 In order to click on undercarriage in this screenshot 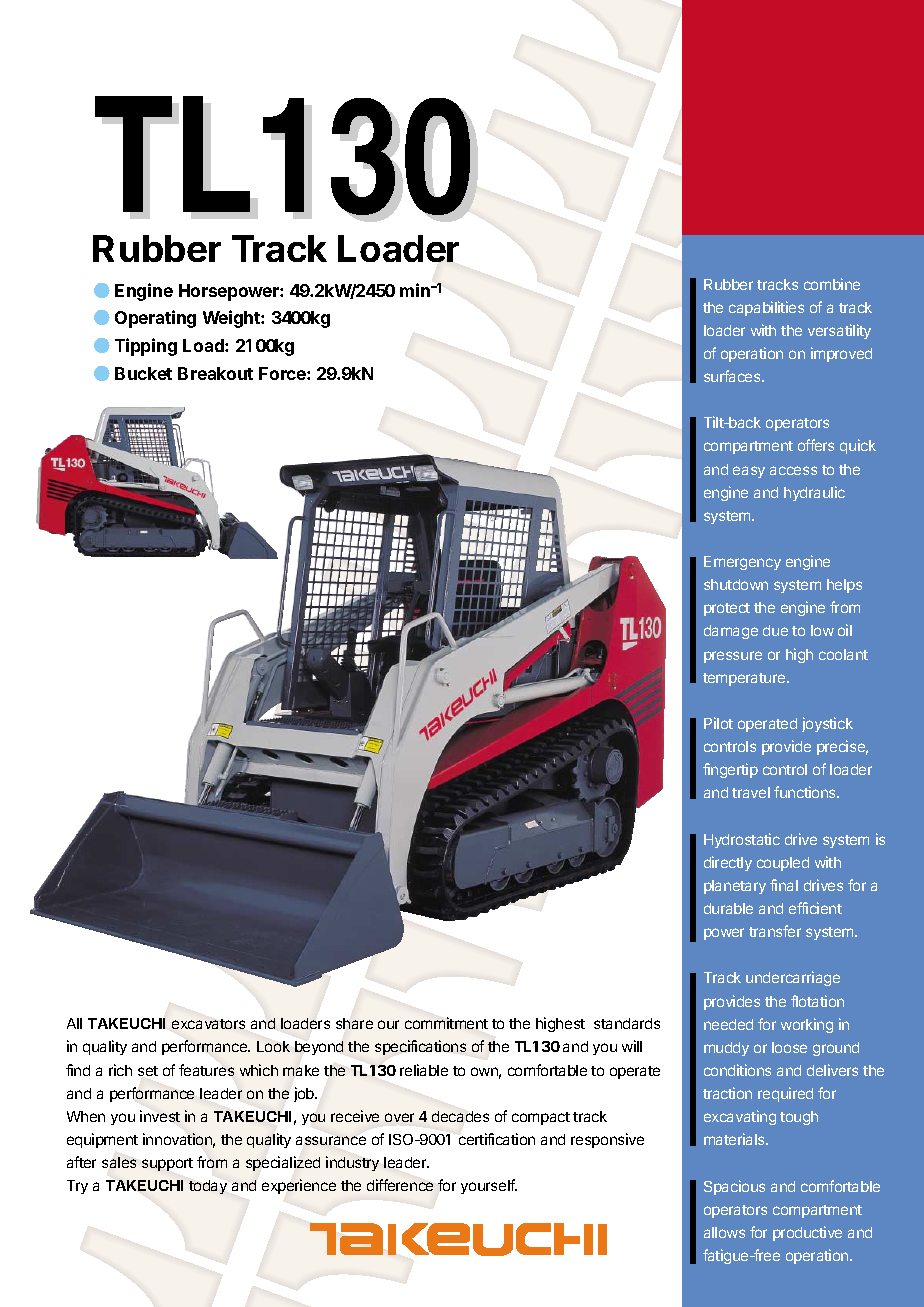, I will do `click(793, 978)`.
